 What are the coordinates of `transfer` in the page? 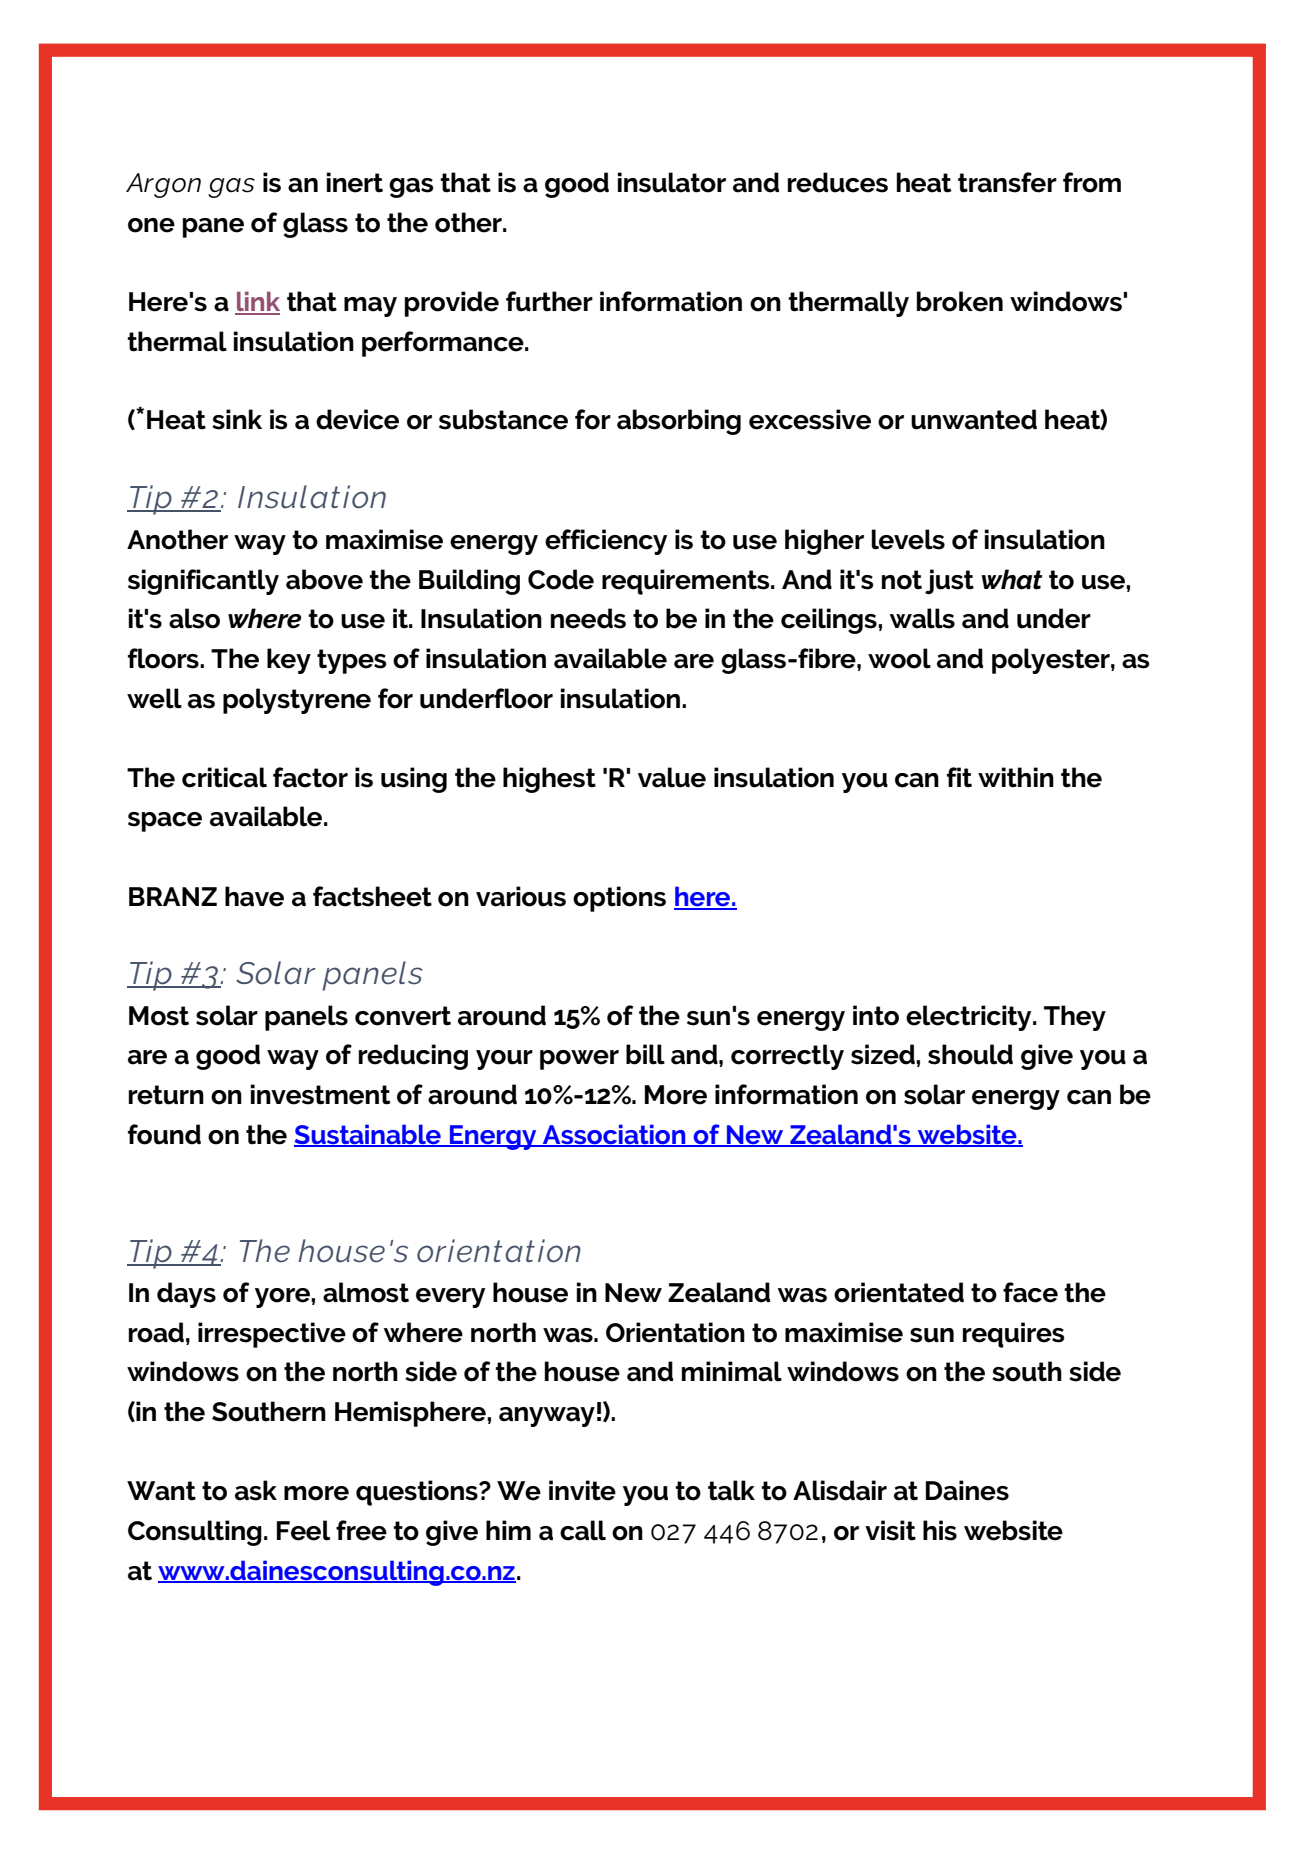 It's located at (1007, 182).
